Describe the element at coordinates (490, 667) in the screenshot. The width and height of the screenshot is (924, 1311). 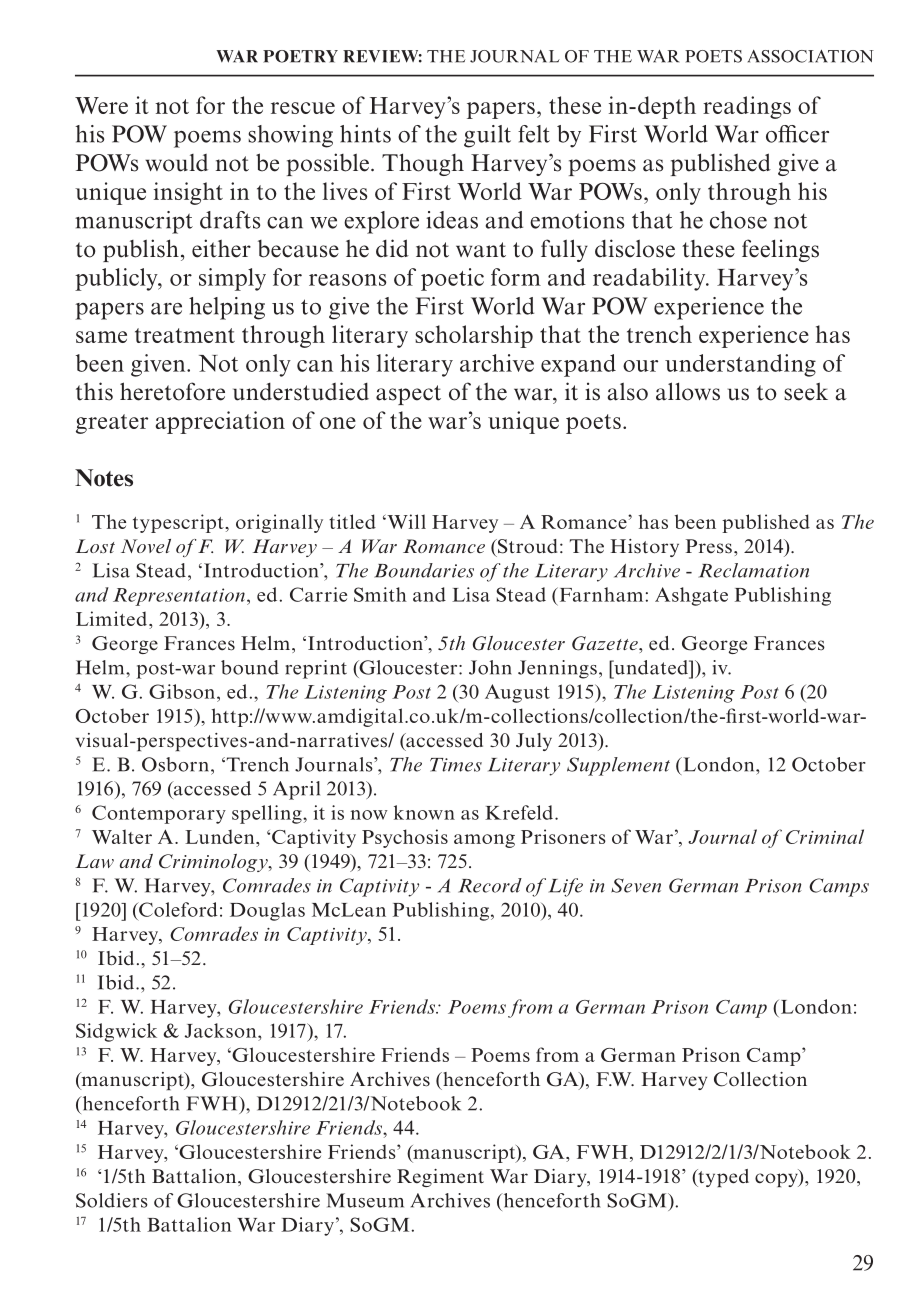
I see `John` at that location.
